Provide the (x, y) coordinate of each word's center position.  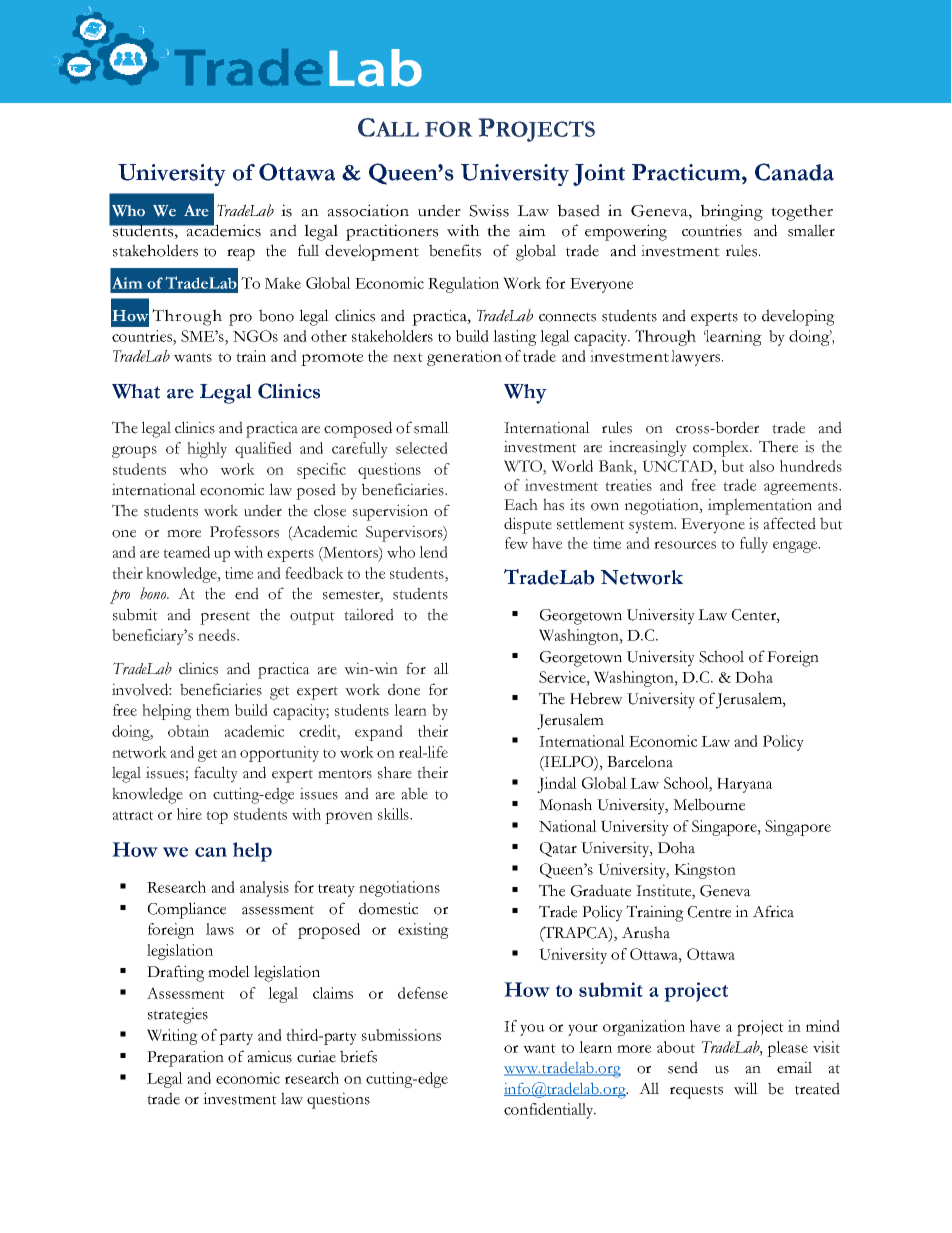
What (136, 391)
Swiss (489, 210)
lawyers (695, 358)
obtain (188, 731)
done (404, 689)
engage (796, 547)
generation (464, 358)
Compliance (186, 910)
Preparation (185, 1058)
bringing (732, 212)
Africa (773, 911)
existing (423, 931)
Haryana (745, 785)
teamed (186, 552)
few (516, 543)
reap (241, 255)
